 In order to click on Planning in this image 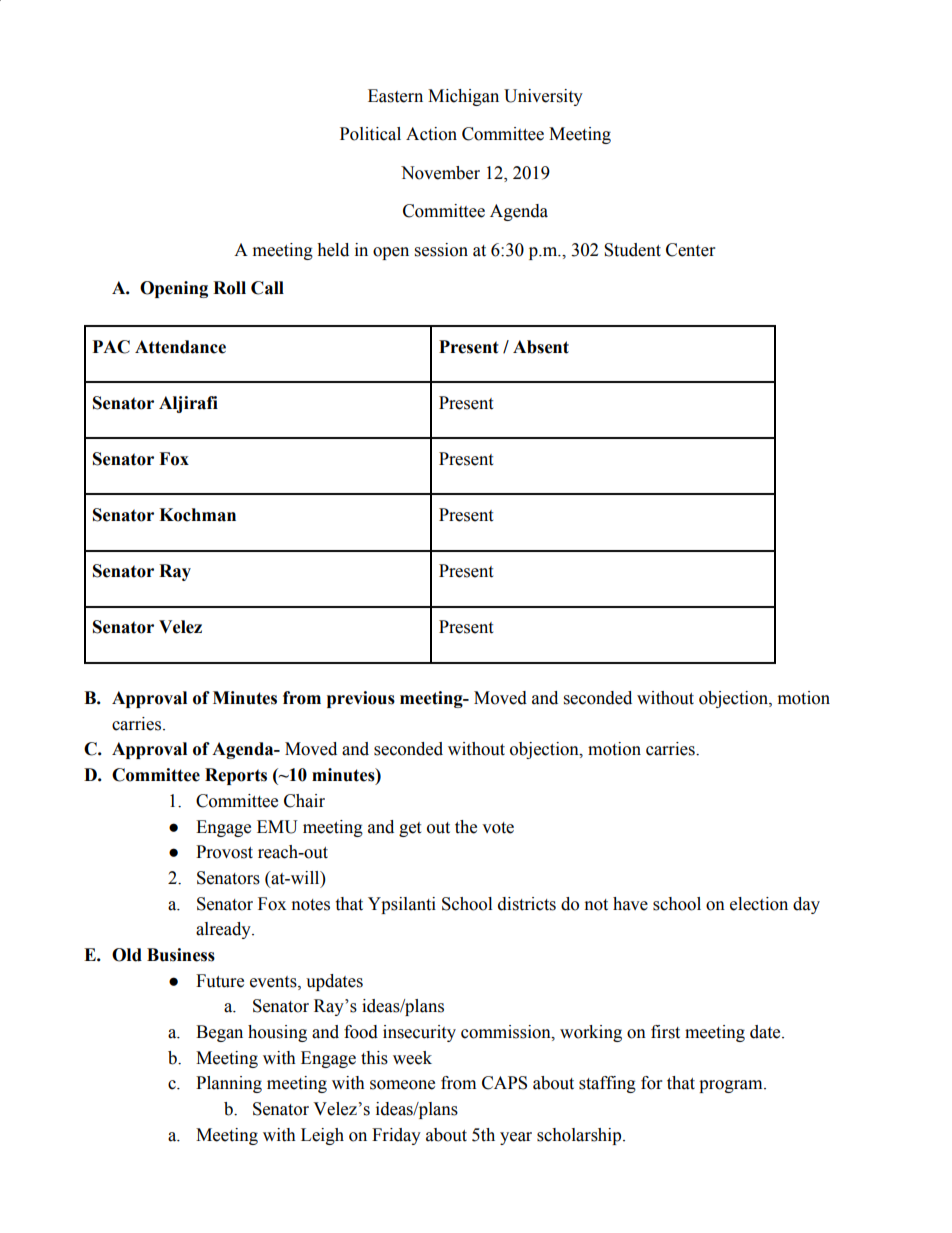, I will do `click(229, 1084)`.
